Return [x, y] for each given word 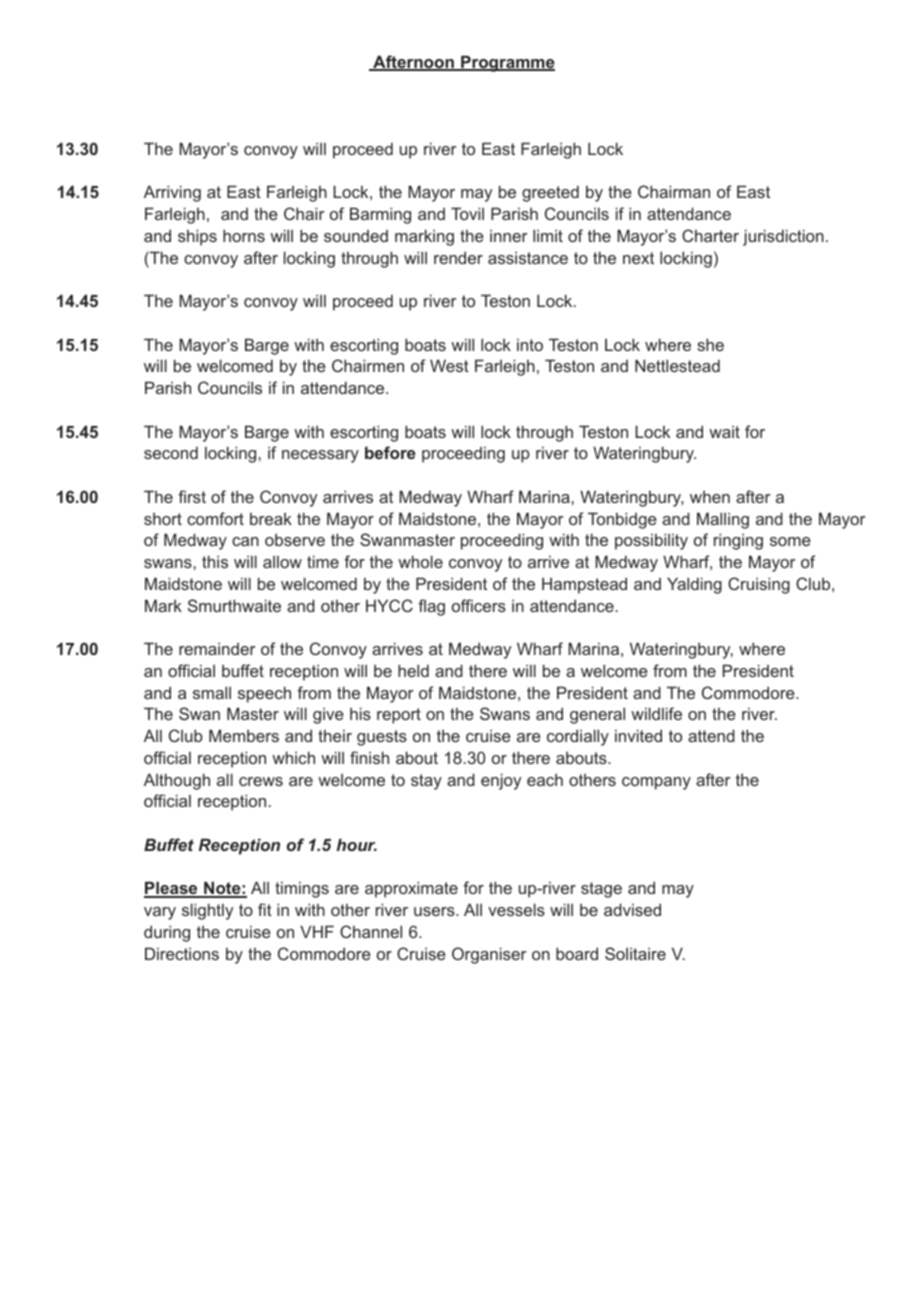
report [399, 716]
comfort [215, 518]
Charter [710, 235]
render [458, 257]
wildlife [656, 713]
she [710, 344]
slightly [207, 911]
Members [244, 735]
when [710, 497]
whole [420, 561]
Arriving [172, 193]
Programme [507, 63]
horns [244, 235]
